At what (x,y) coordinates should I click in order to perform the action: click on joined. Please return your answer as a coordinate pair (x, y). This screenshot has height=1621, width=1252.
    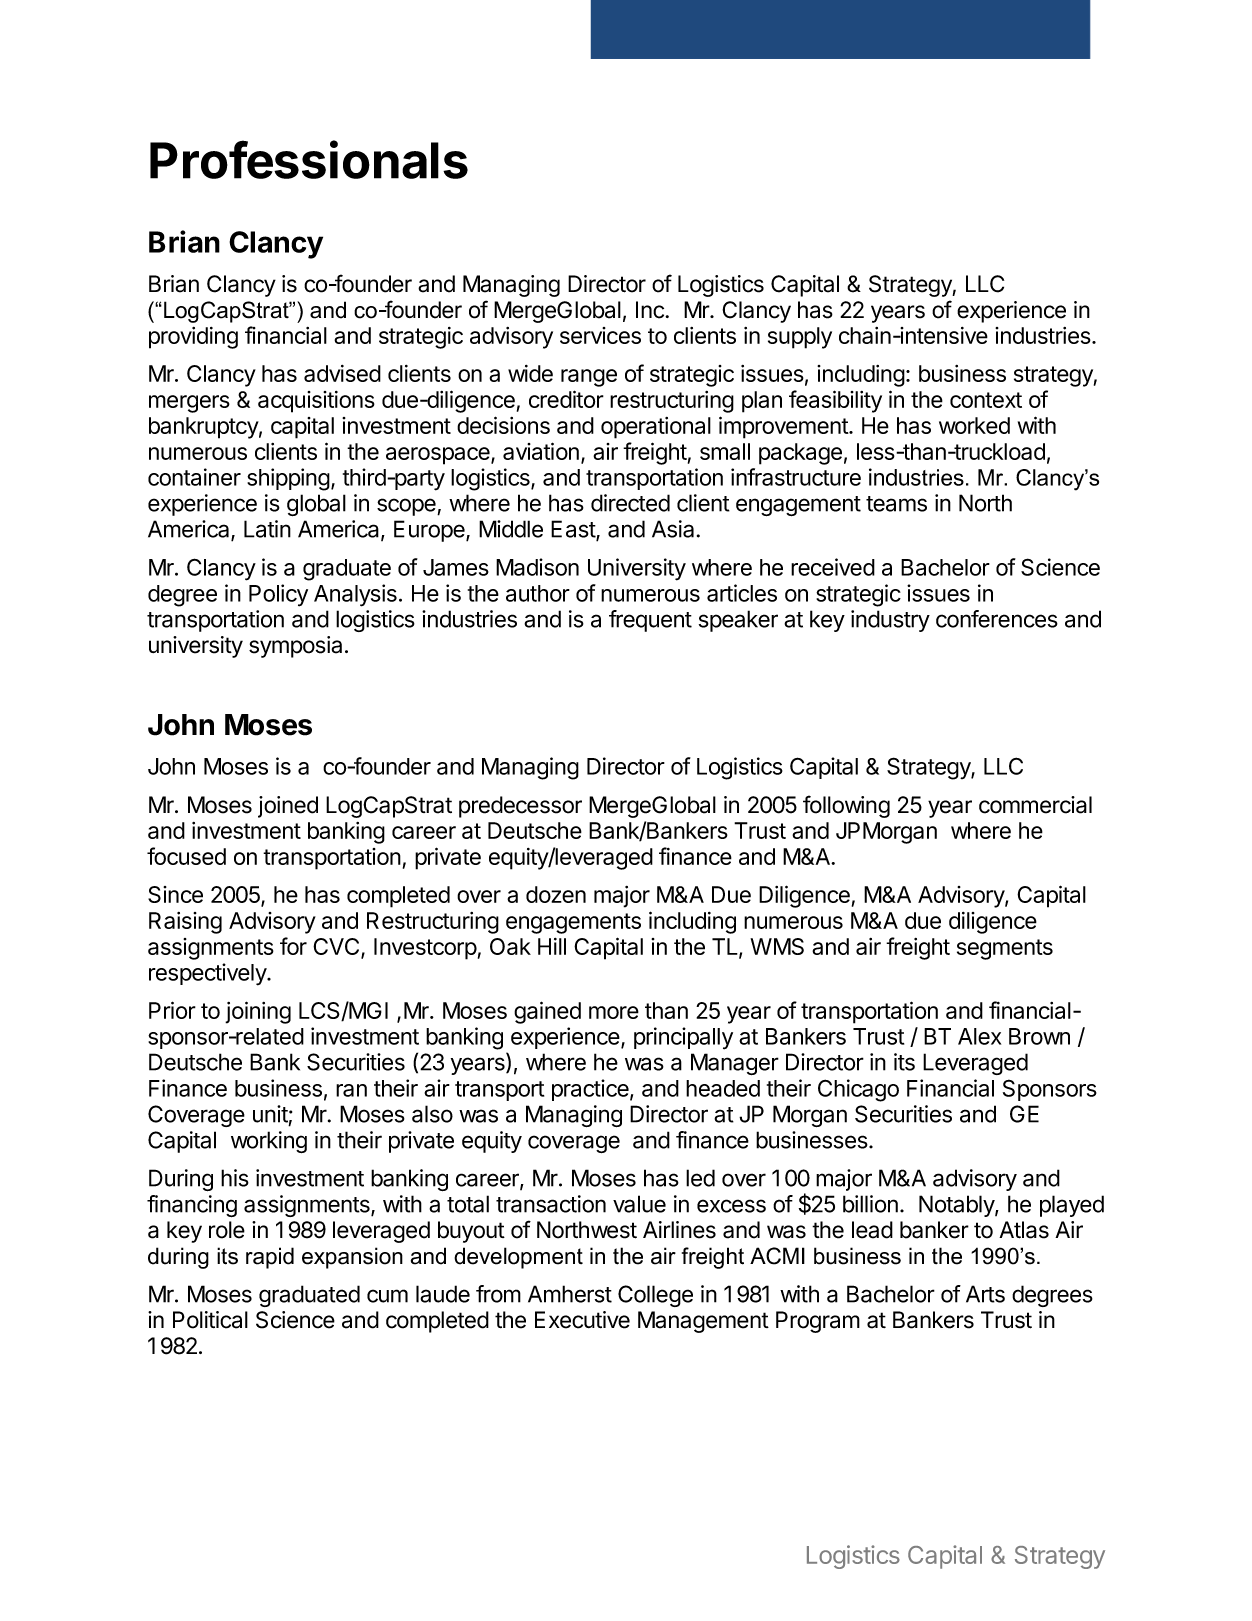
    Looking at the image, I should click on (288, 807).
